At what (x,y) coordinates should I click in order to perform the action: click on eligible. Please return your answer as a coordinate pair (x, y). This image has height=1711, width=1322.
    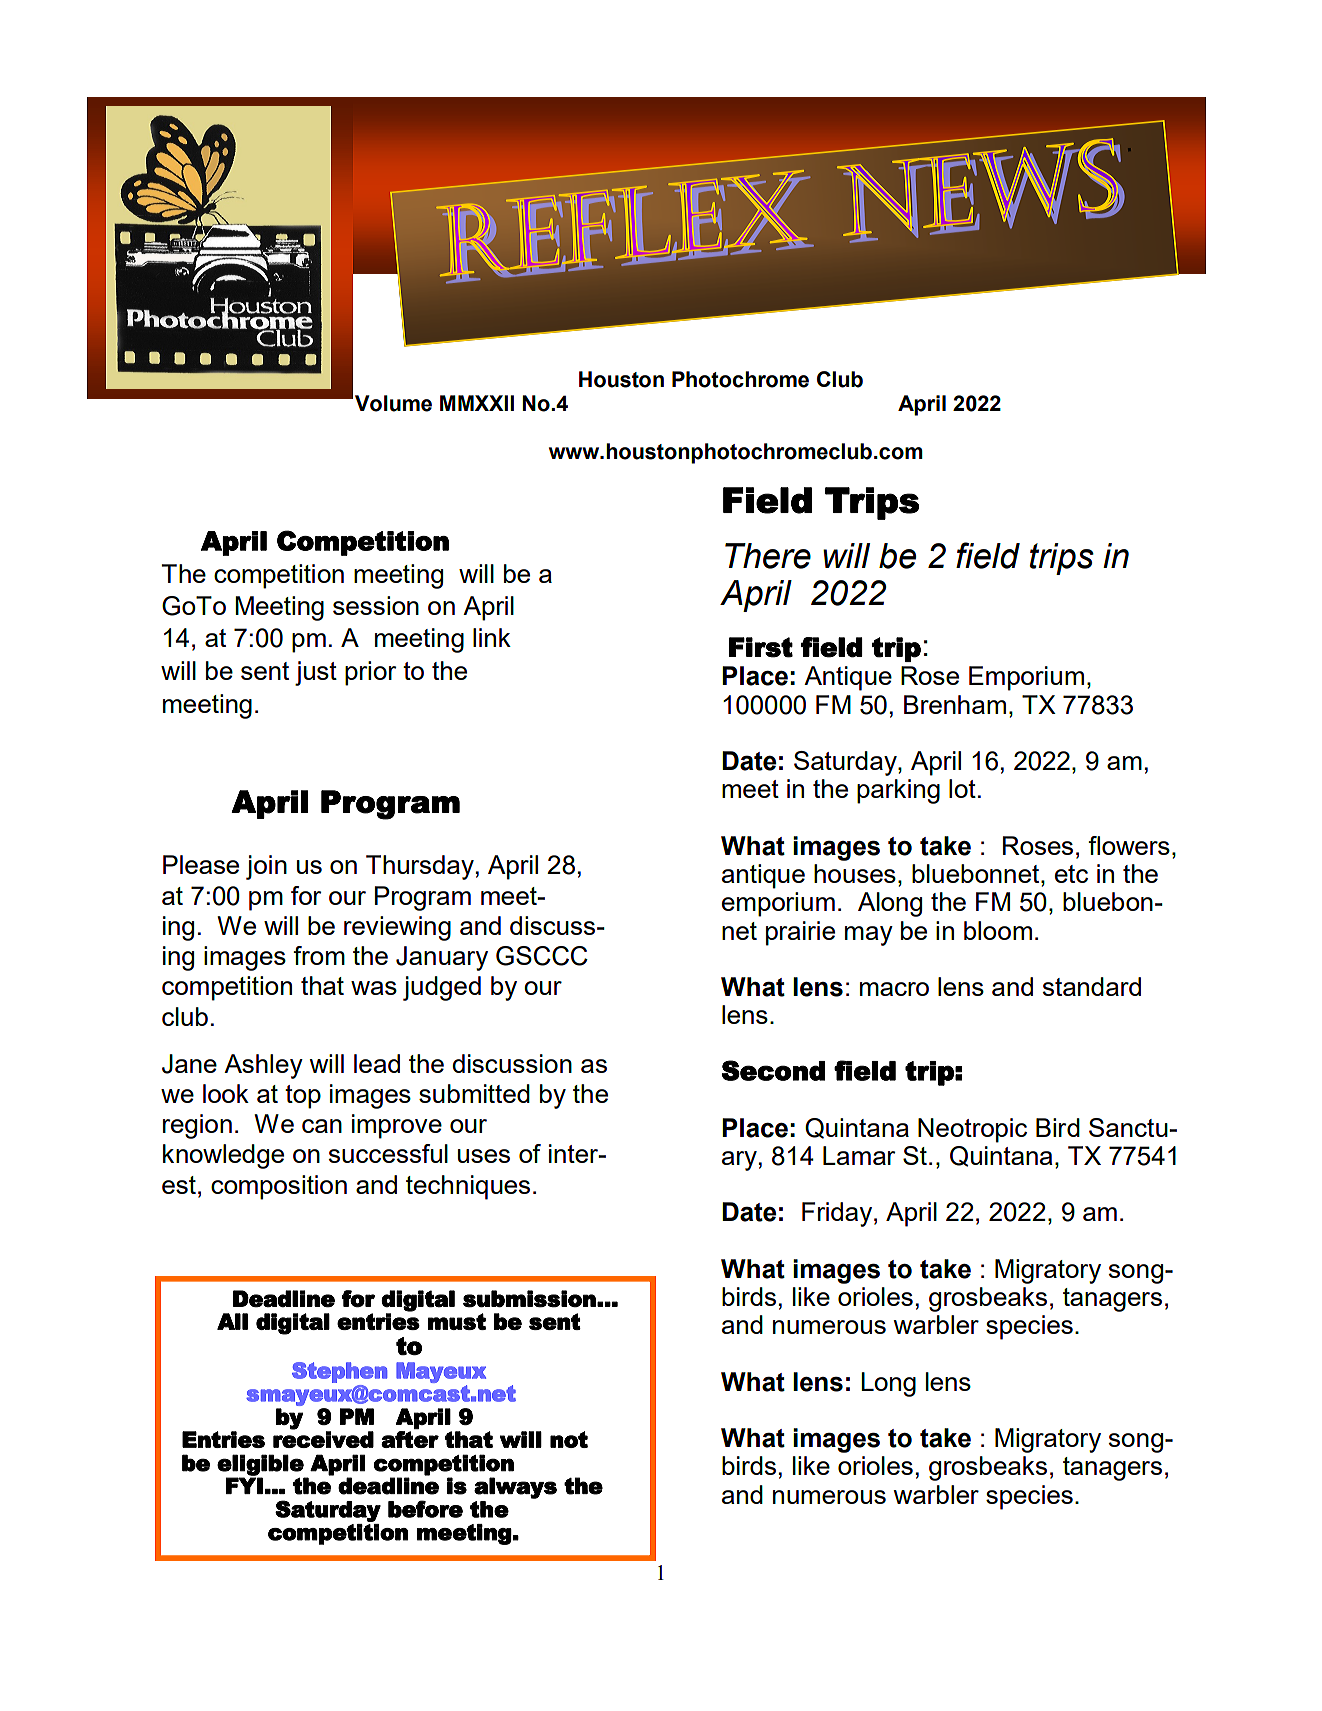
    Looking at the image, I should click on (261, 1466).
